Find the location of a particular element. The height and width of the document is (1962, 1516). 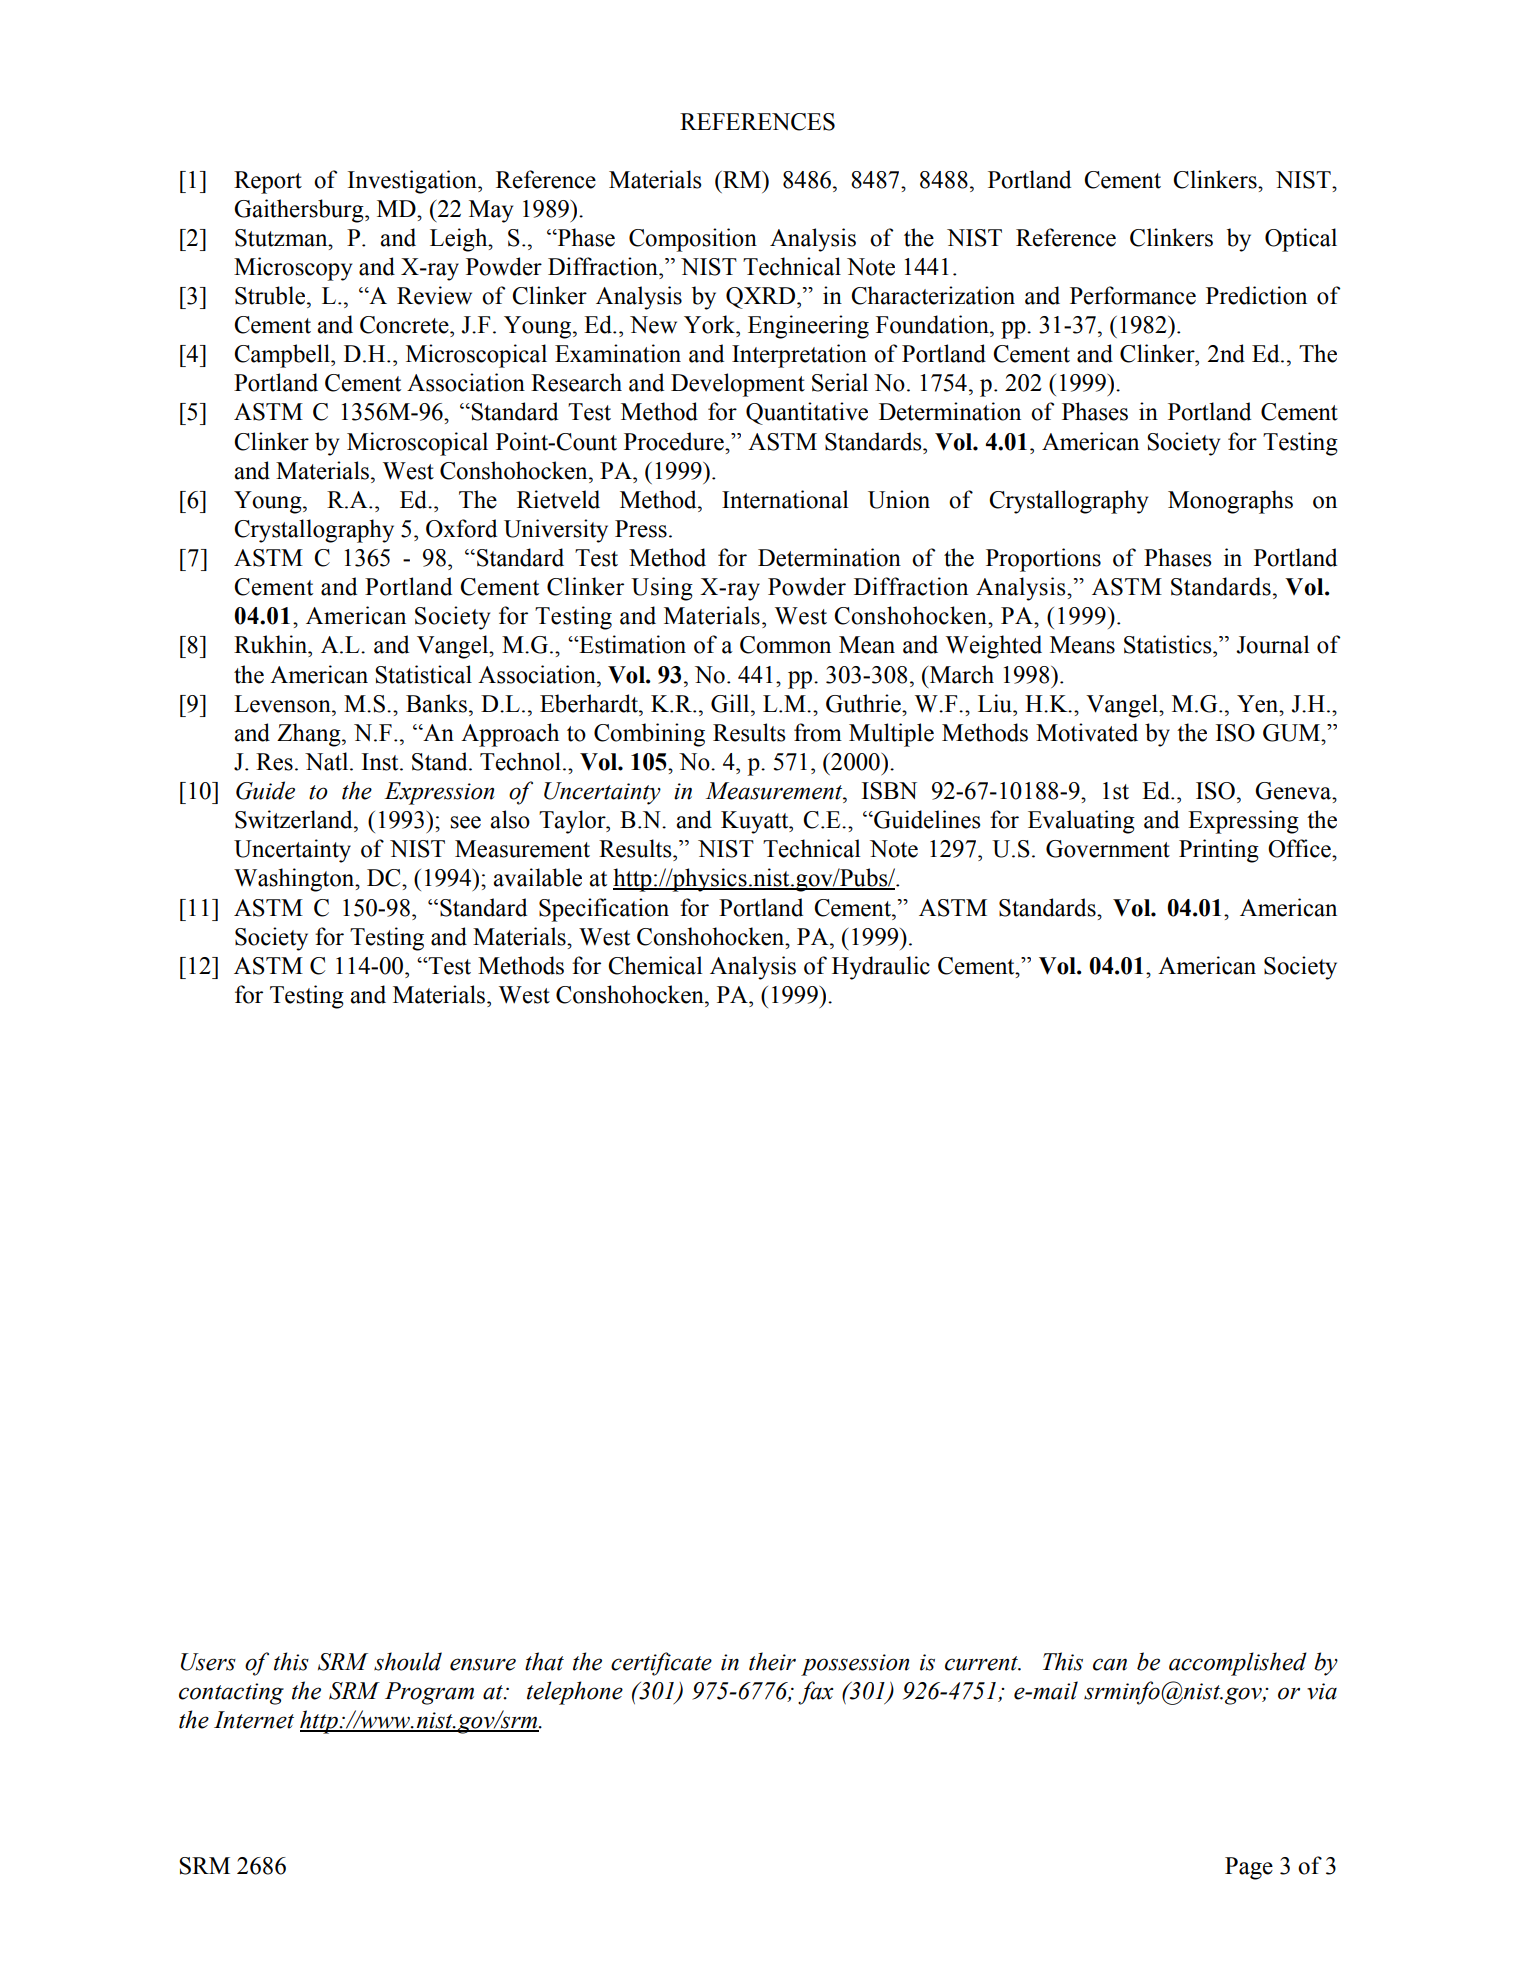

Microscopy is located at coordinates (293, 269).
